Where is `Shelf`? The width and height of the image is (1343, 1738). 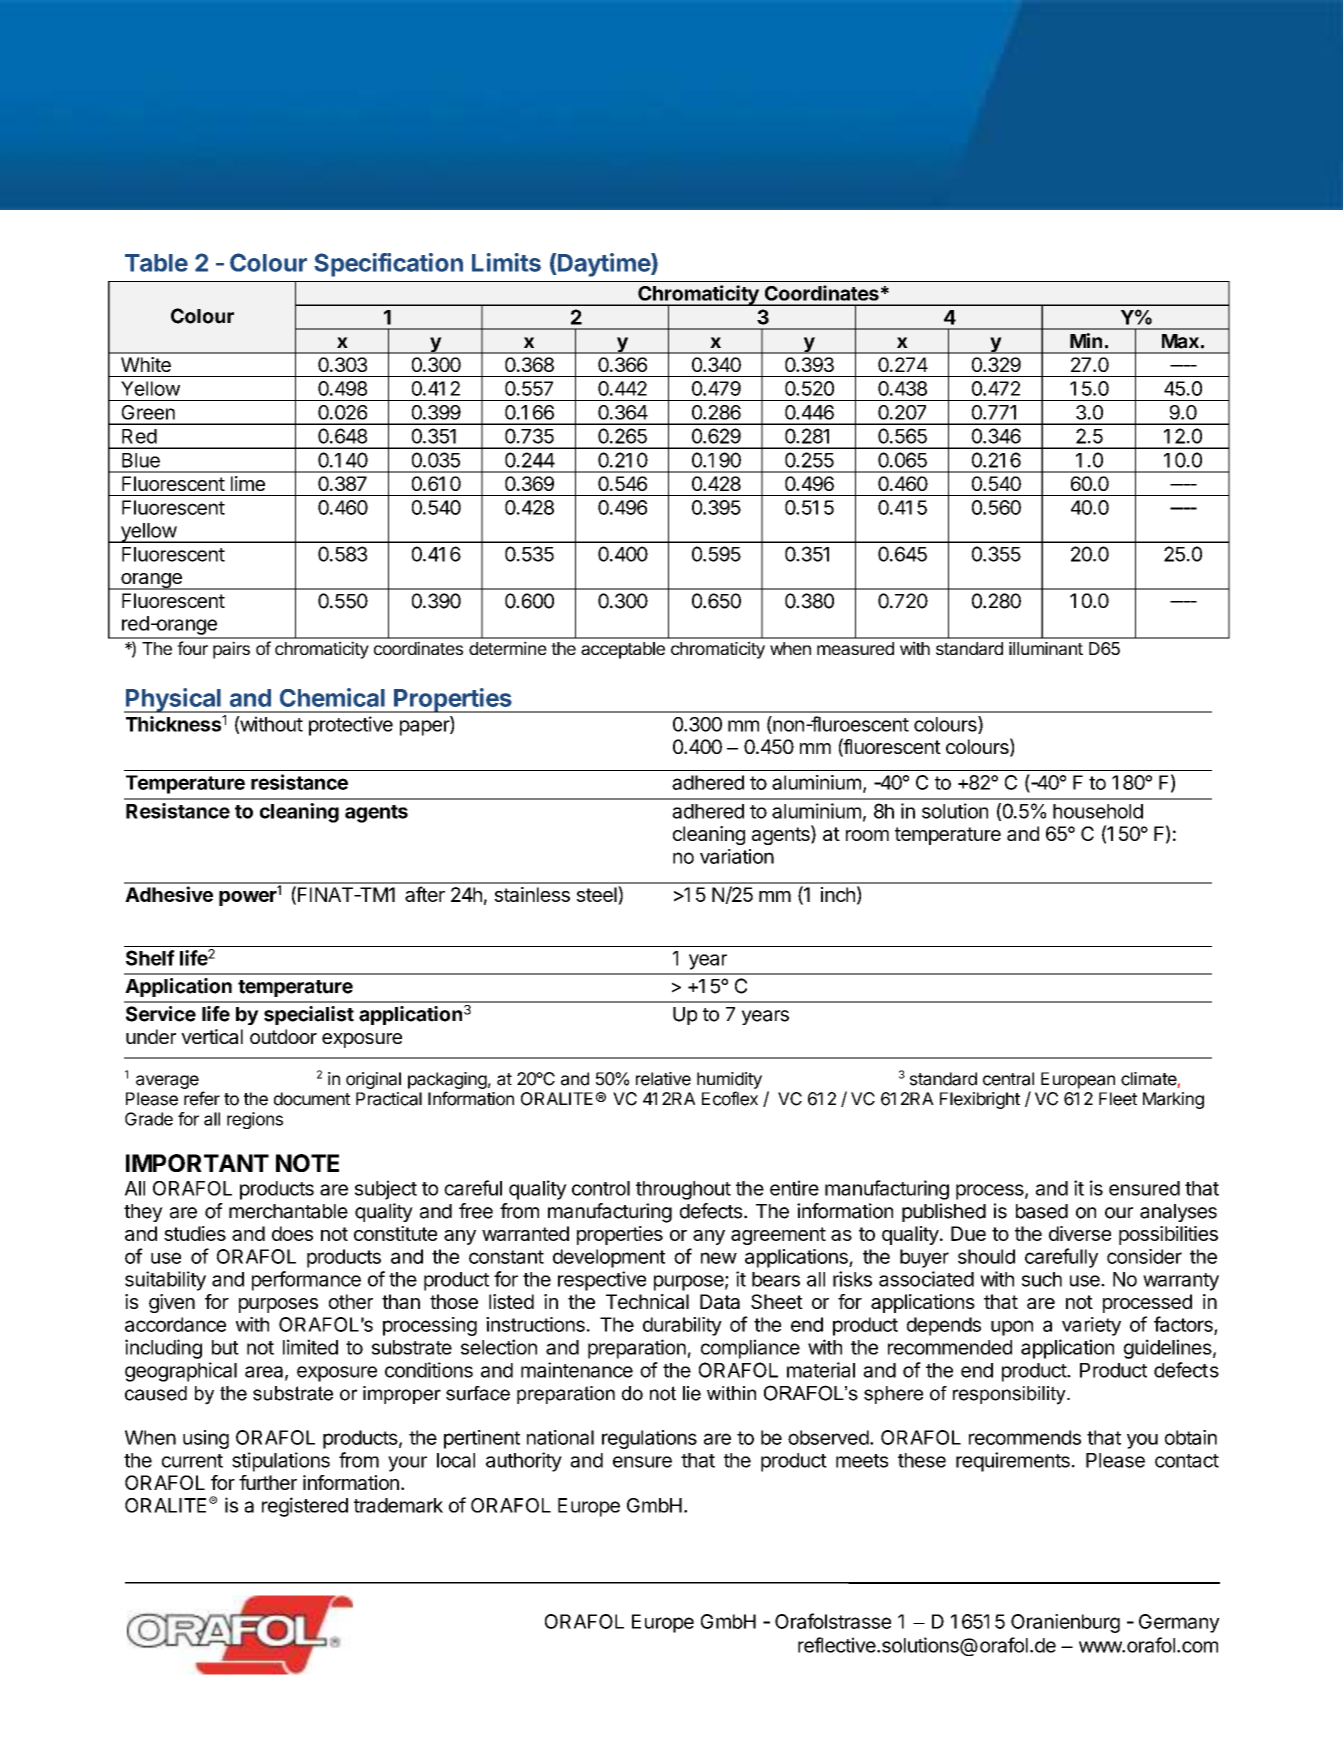 Shelf is located at coordinates (150, 958).
